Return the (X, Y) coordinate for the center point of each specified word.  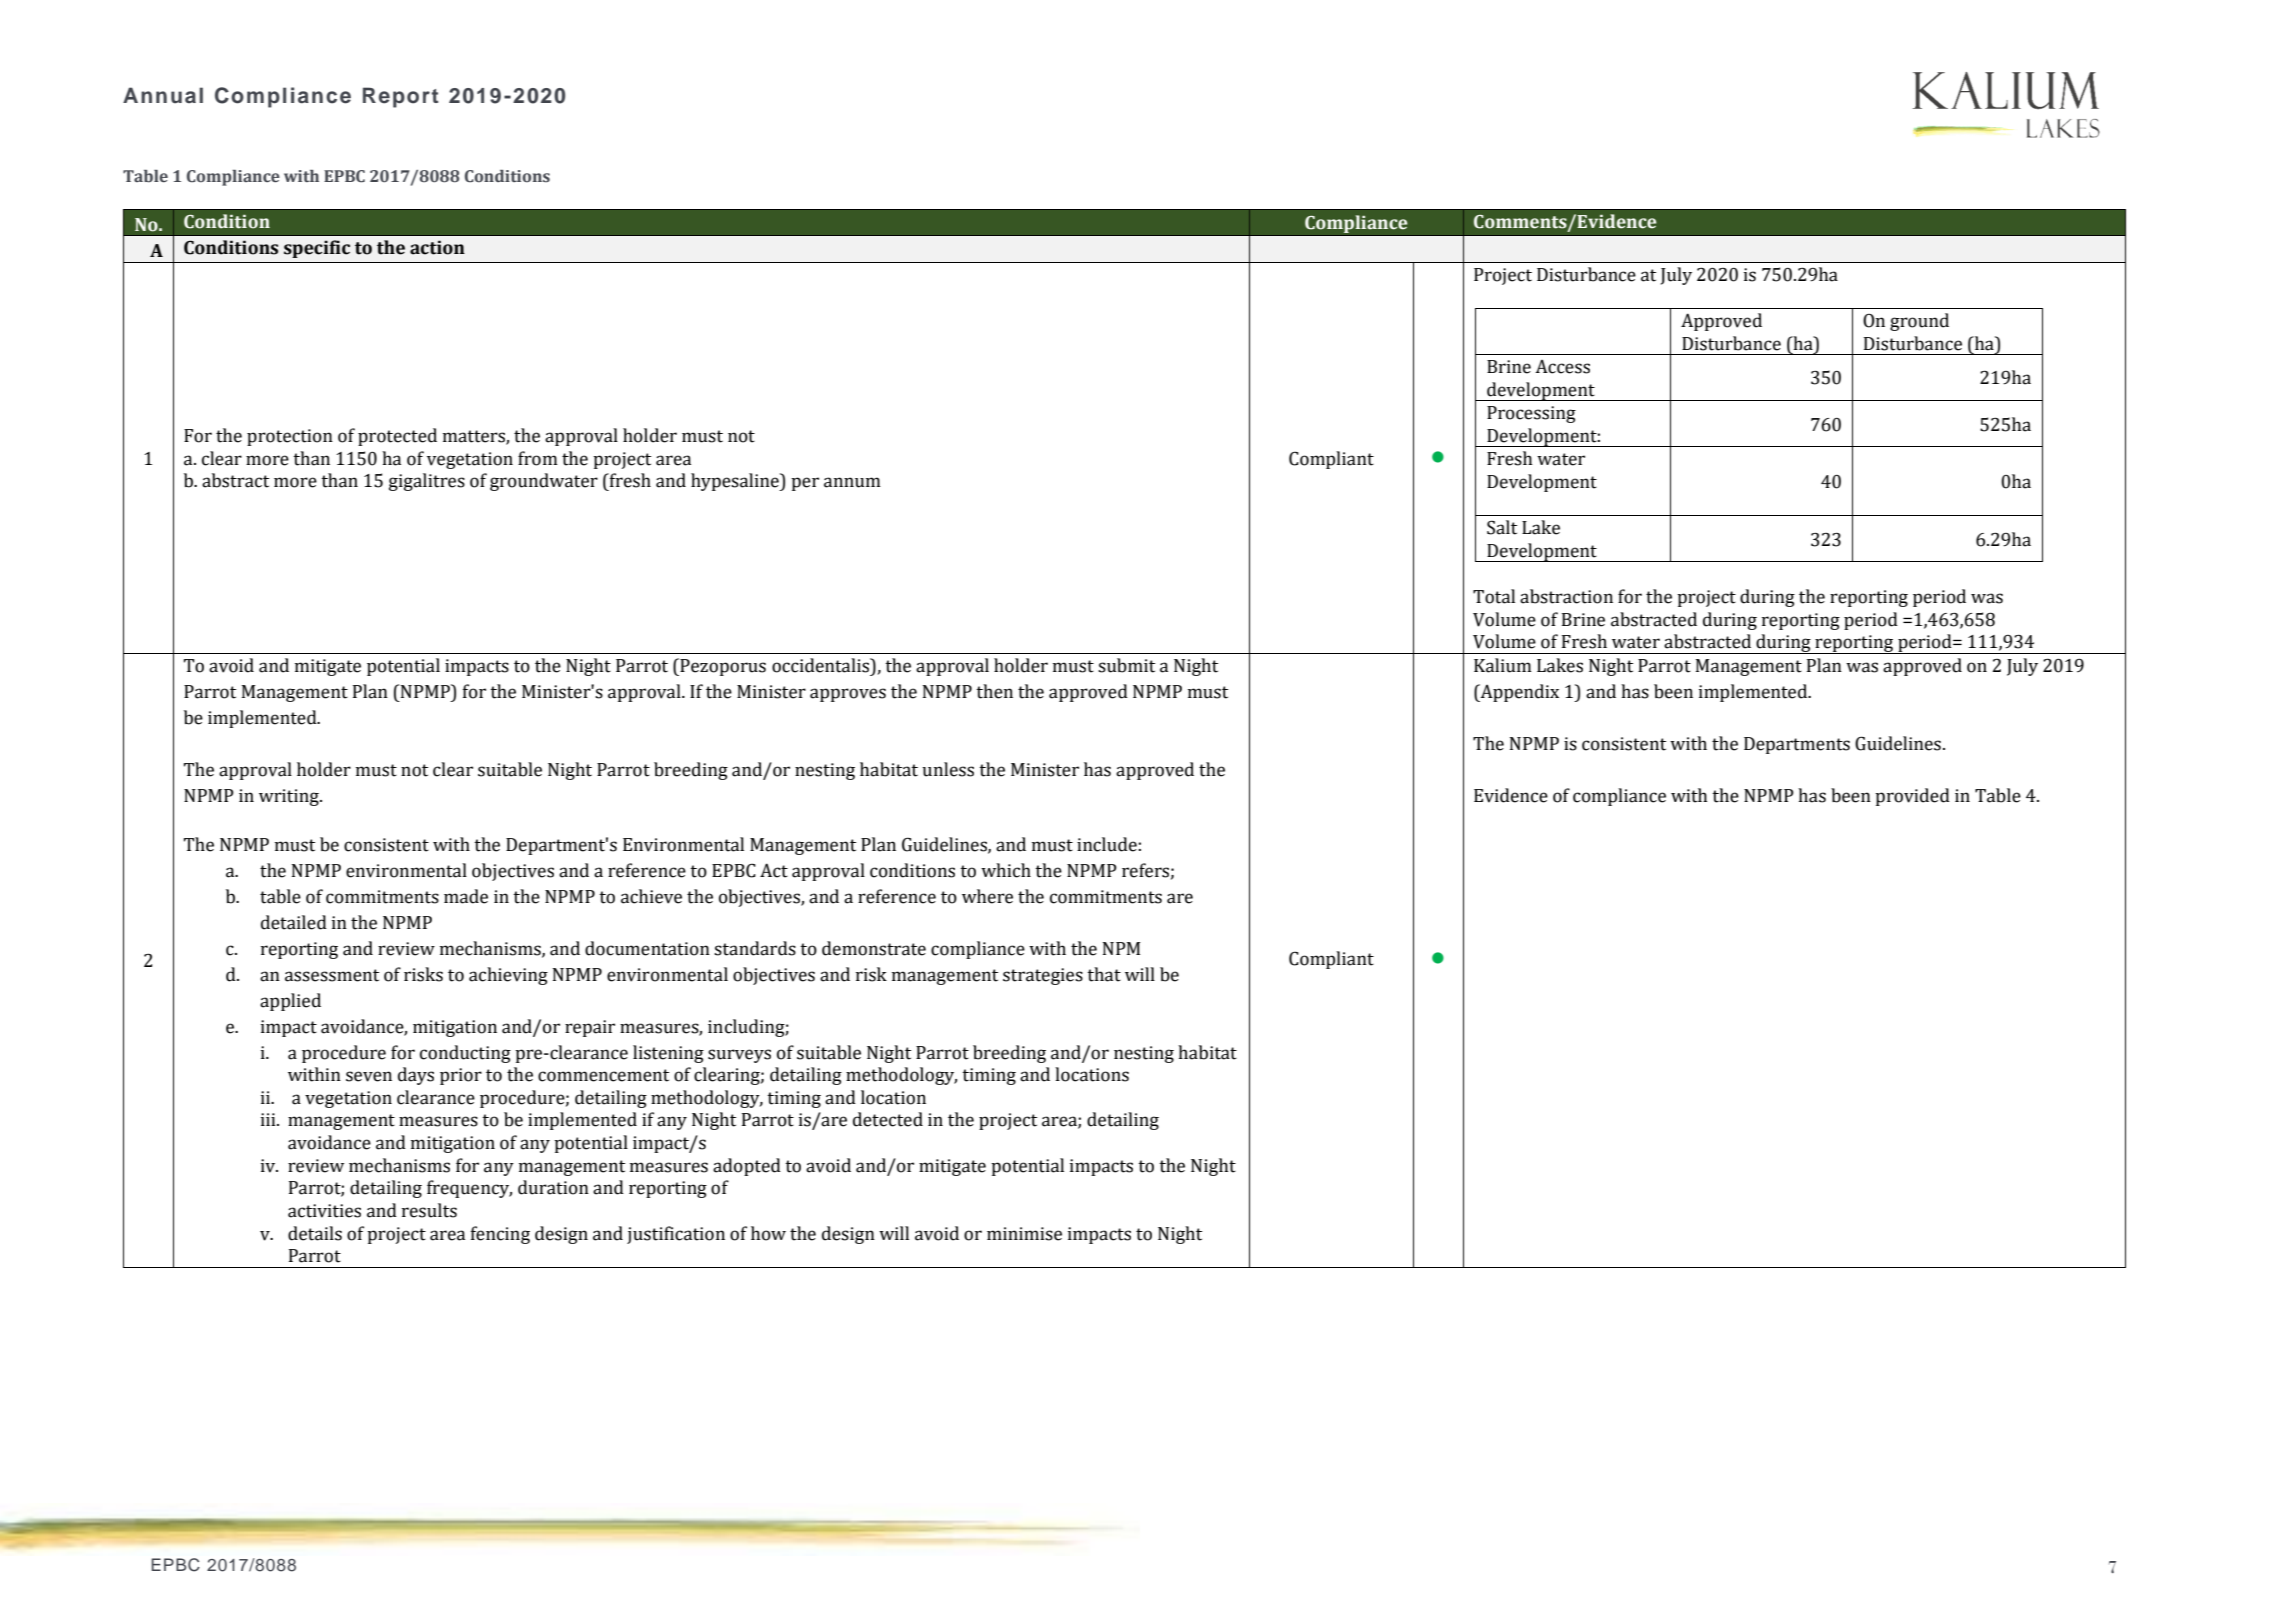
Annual (163, 95)
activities (324, 1211)
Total (1494, 596)
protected (397, 437)
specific (317, 249)
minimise (1024, 1234)
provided (1912, 797)
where (987, 896)
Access (1562, 367)
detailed (294, 922)
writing (290, 797)
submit (1126, 665)
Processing (1531, 414)
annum (852, 482)
